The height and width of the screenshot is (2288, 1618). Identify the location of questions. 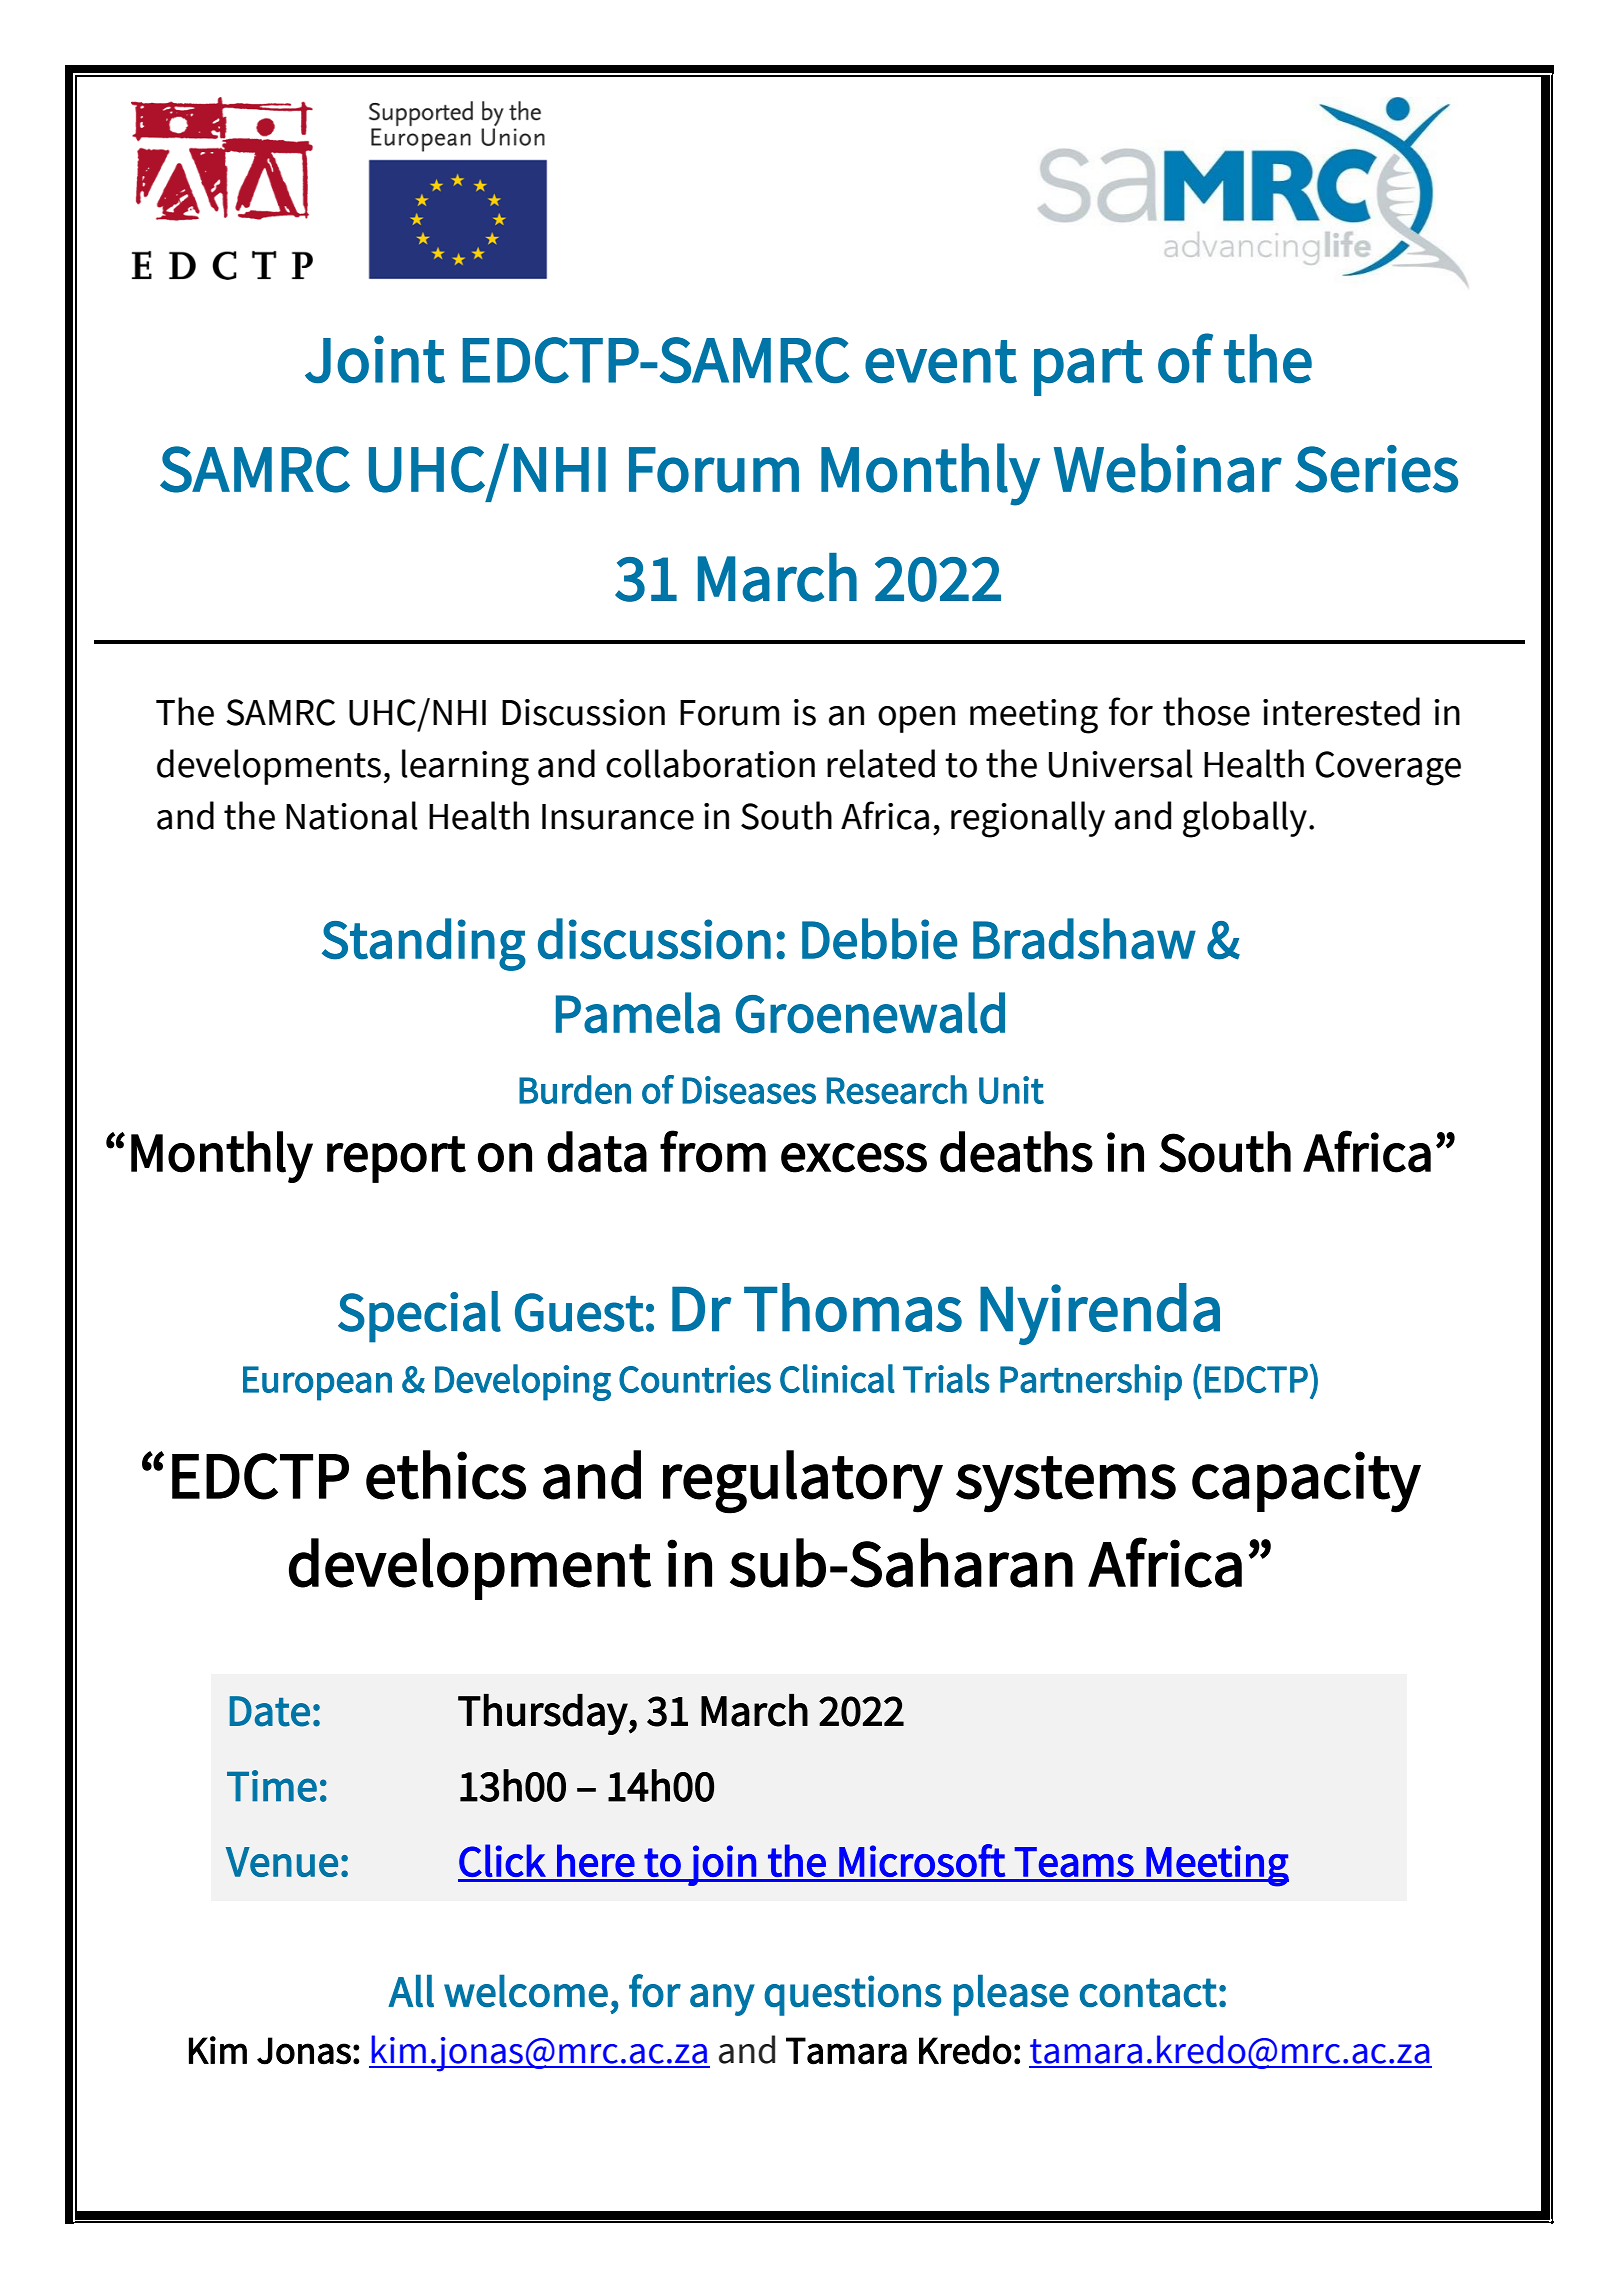
(852, 1995).
